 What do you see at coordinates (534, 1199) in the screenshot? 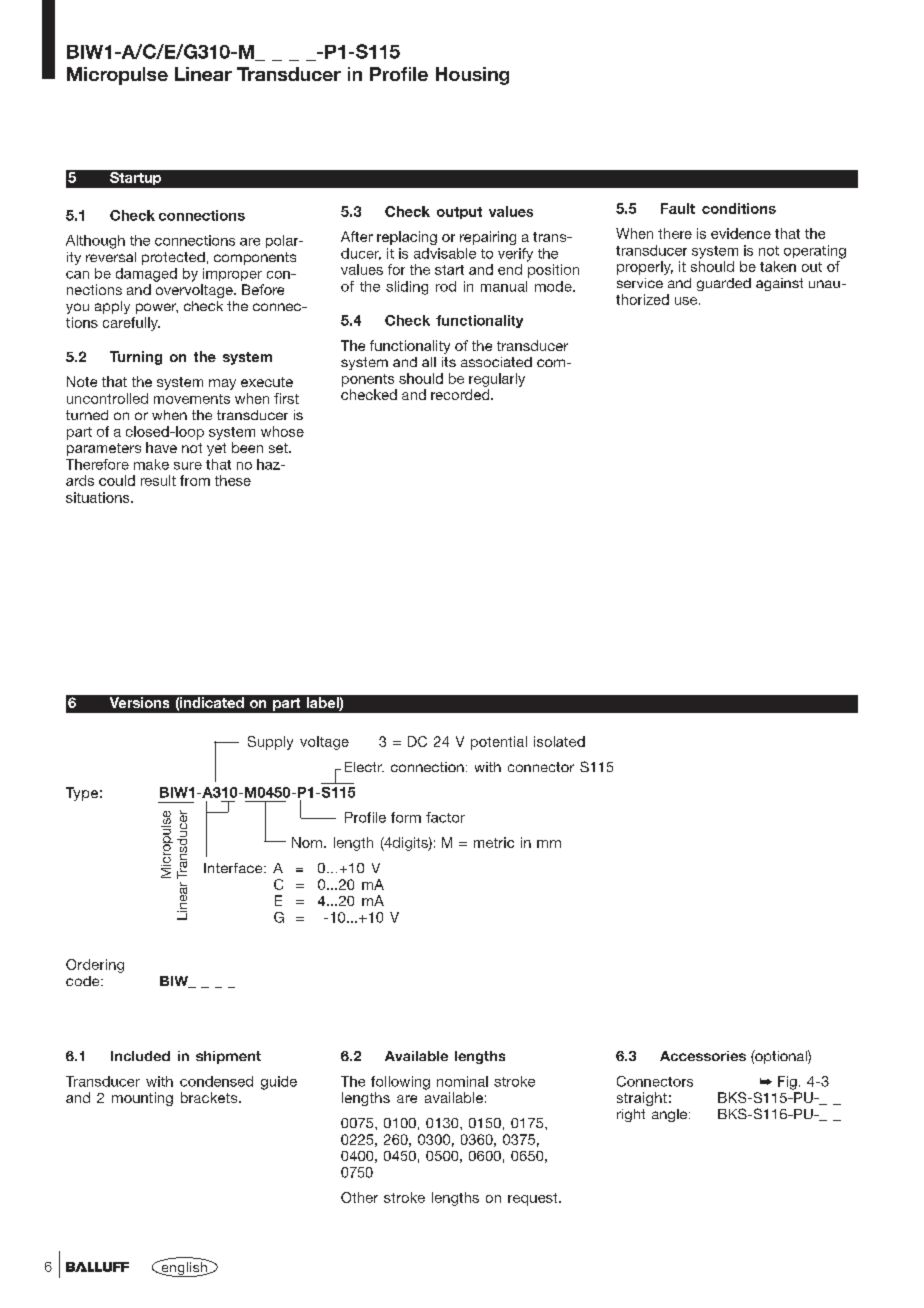
I see `request` at bounding box center [534, 1199].
